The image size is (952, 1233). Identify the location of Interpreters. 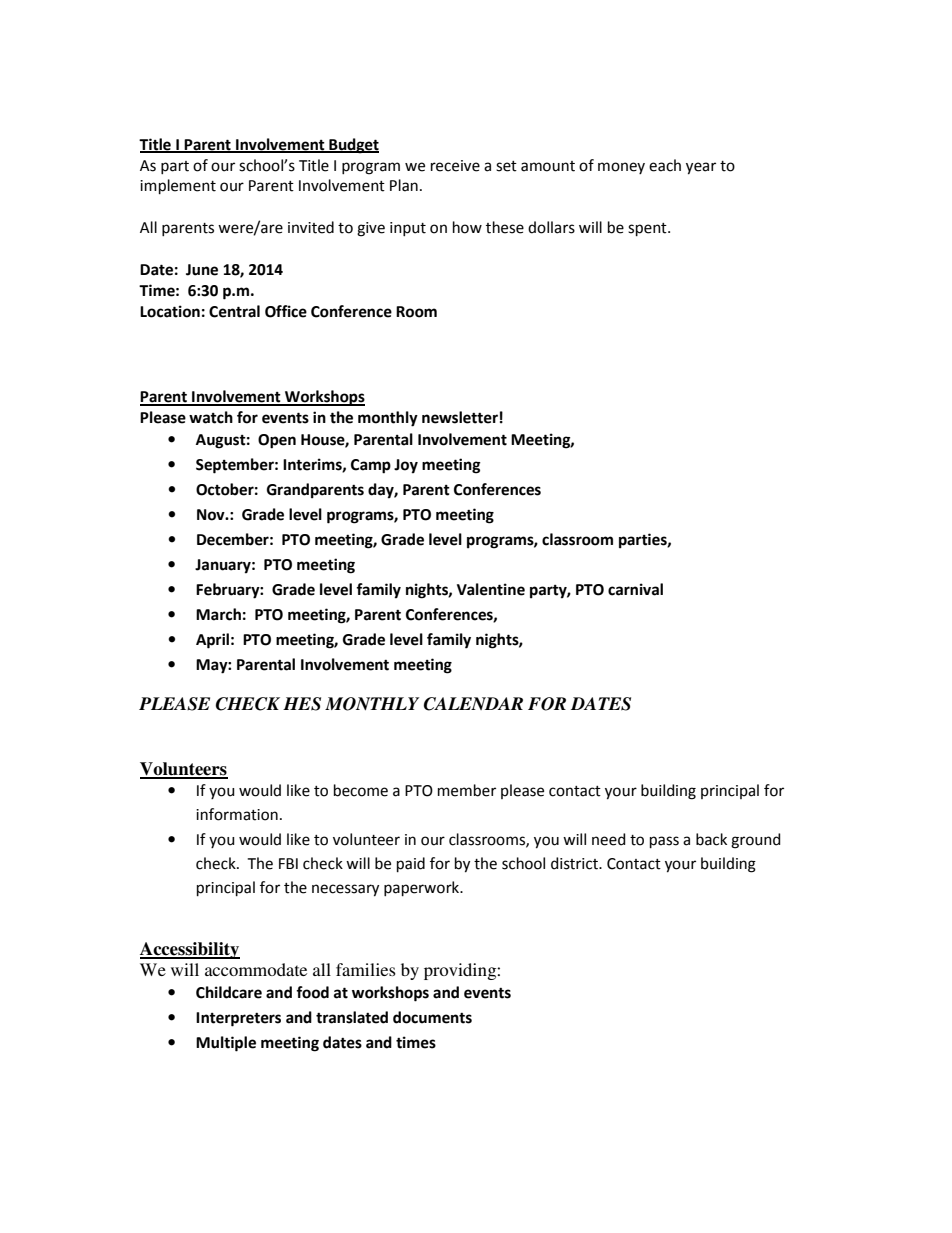
(238, 1019).
